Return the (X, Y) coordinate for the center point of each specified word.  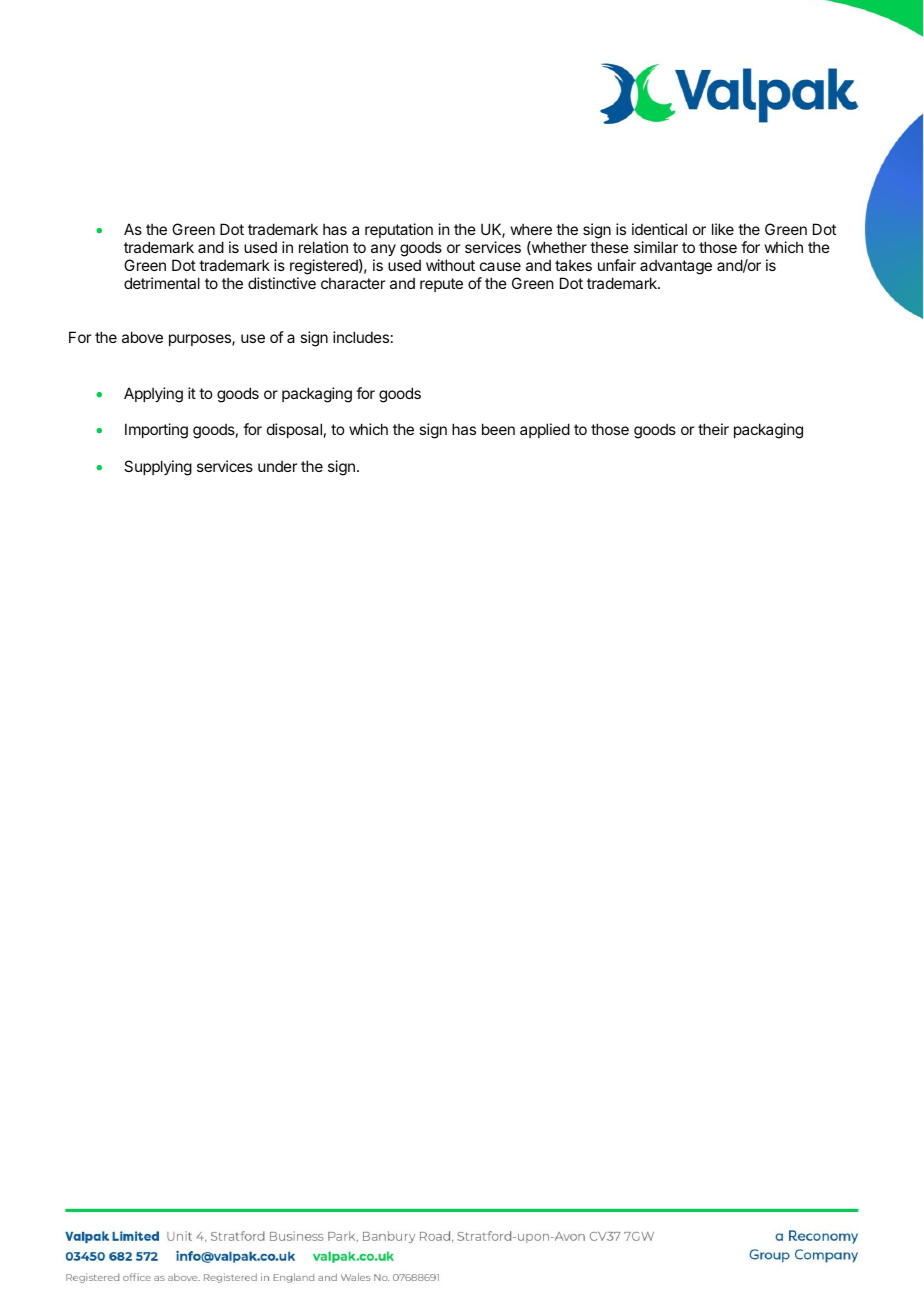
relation (323, 247)
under (277, 466)
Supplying (158, 468)
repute (441, 285)
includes (361, 337)
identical (659, 229)
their (713, 429)
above (142, 337)
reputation (399, 230)
